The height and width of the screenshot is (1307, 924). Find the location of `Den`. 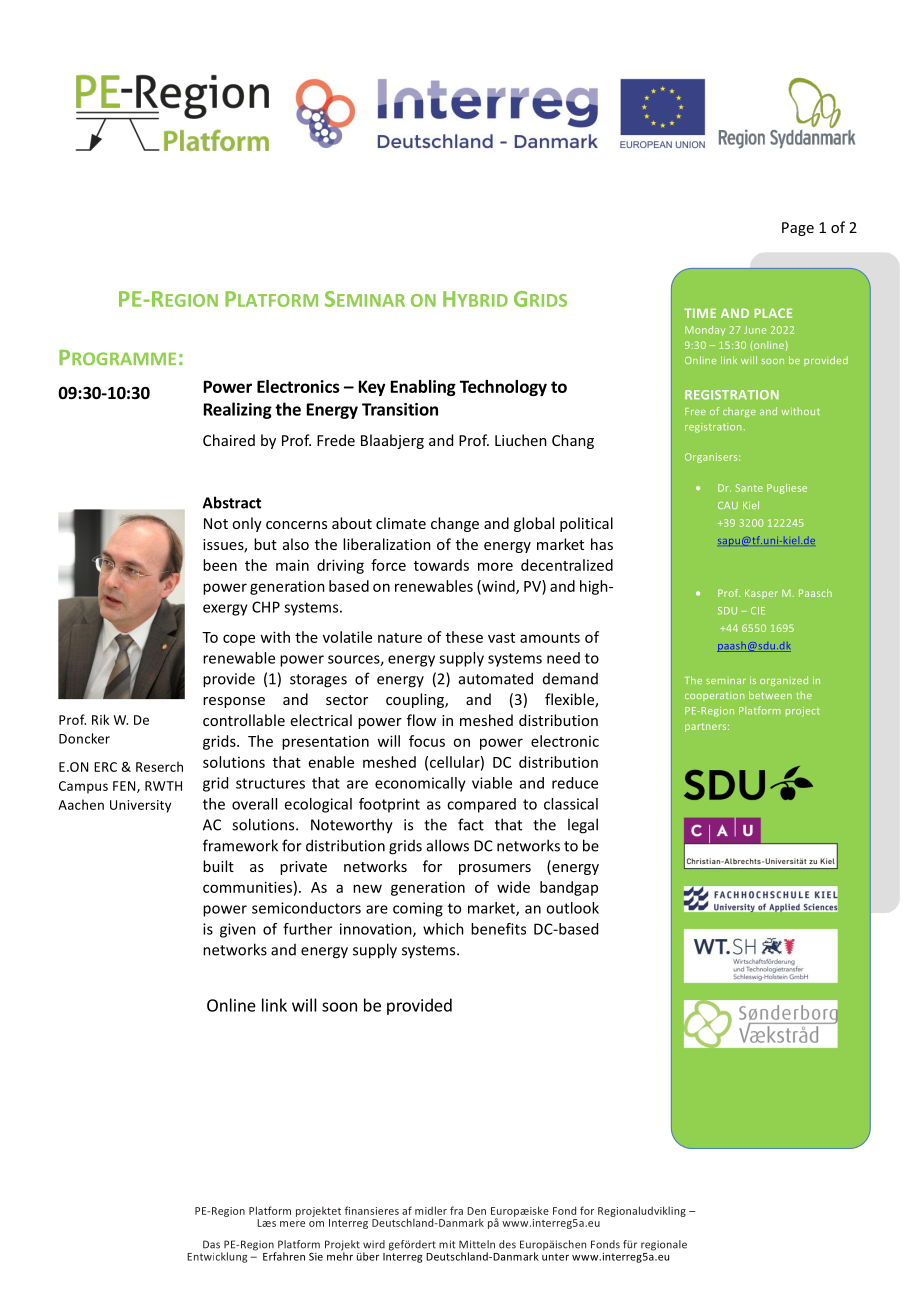

Den is located at coordinates (476, 1211).
